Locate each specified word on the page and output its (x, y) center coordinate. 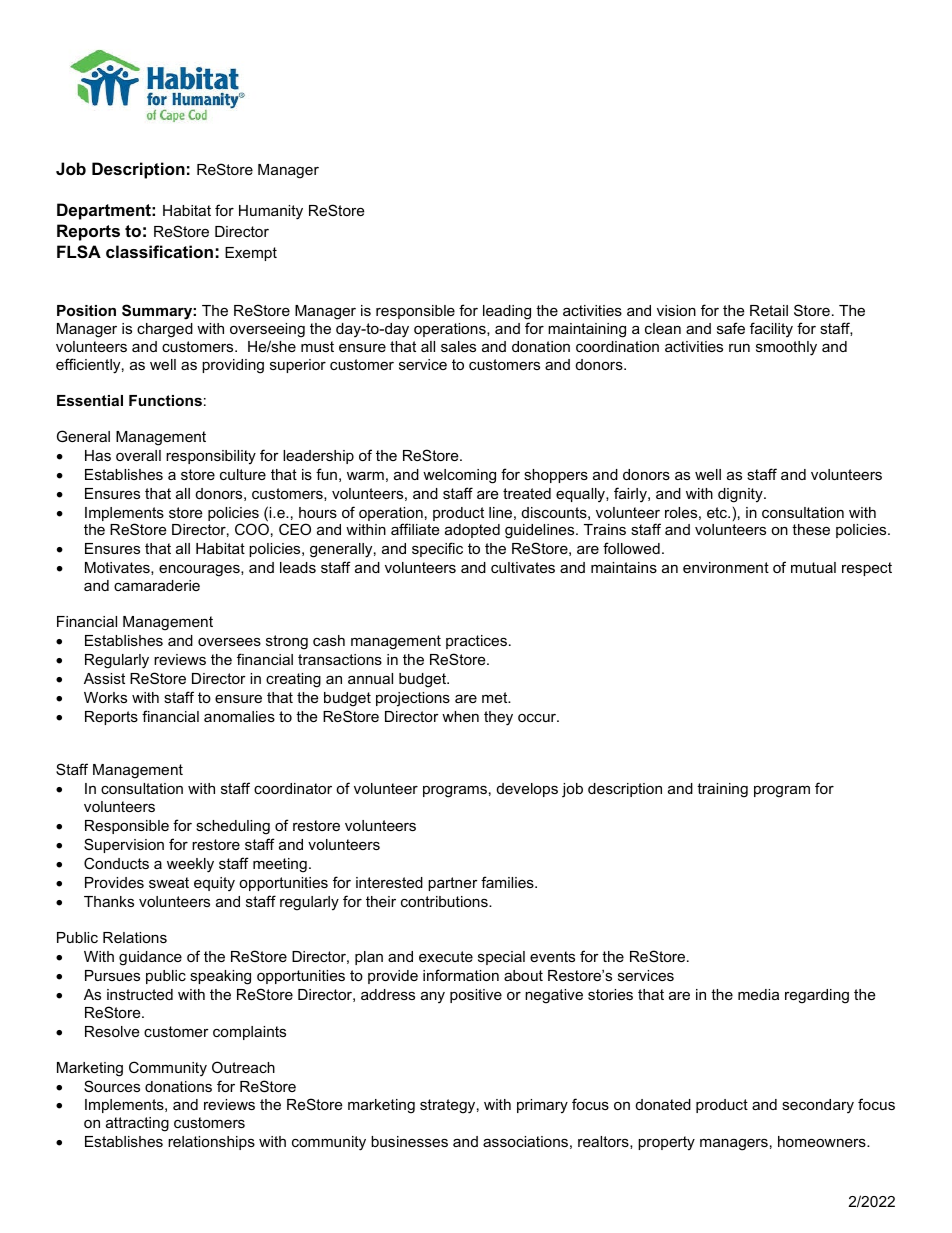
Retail (769, 310)
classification (159, 251)
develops (527, 790)
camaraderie (157, 585)
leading (507, 314)
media (758, 994)
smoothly (786, 348)
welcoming (459, 476)
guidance (150, 958)
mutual (813, 567)
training (722, 790)
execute (446, 956)
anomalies (239, 716)
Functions (165, 400)
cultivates (523, 567)
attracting (137, 1124)
